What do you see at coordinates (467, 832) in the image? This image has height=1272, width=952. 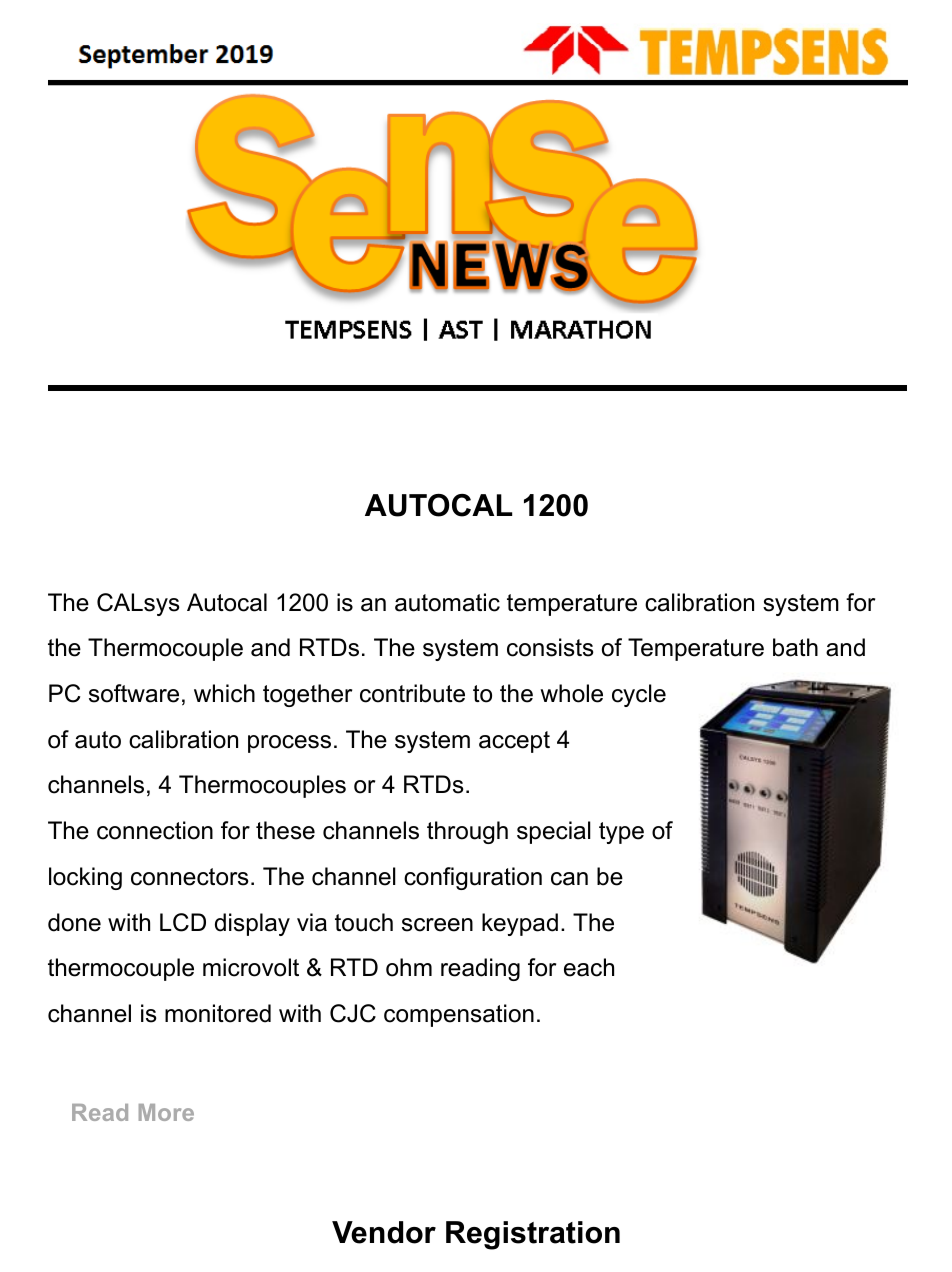 I see `through` at bounding box center [467, 832].
